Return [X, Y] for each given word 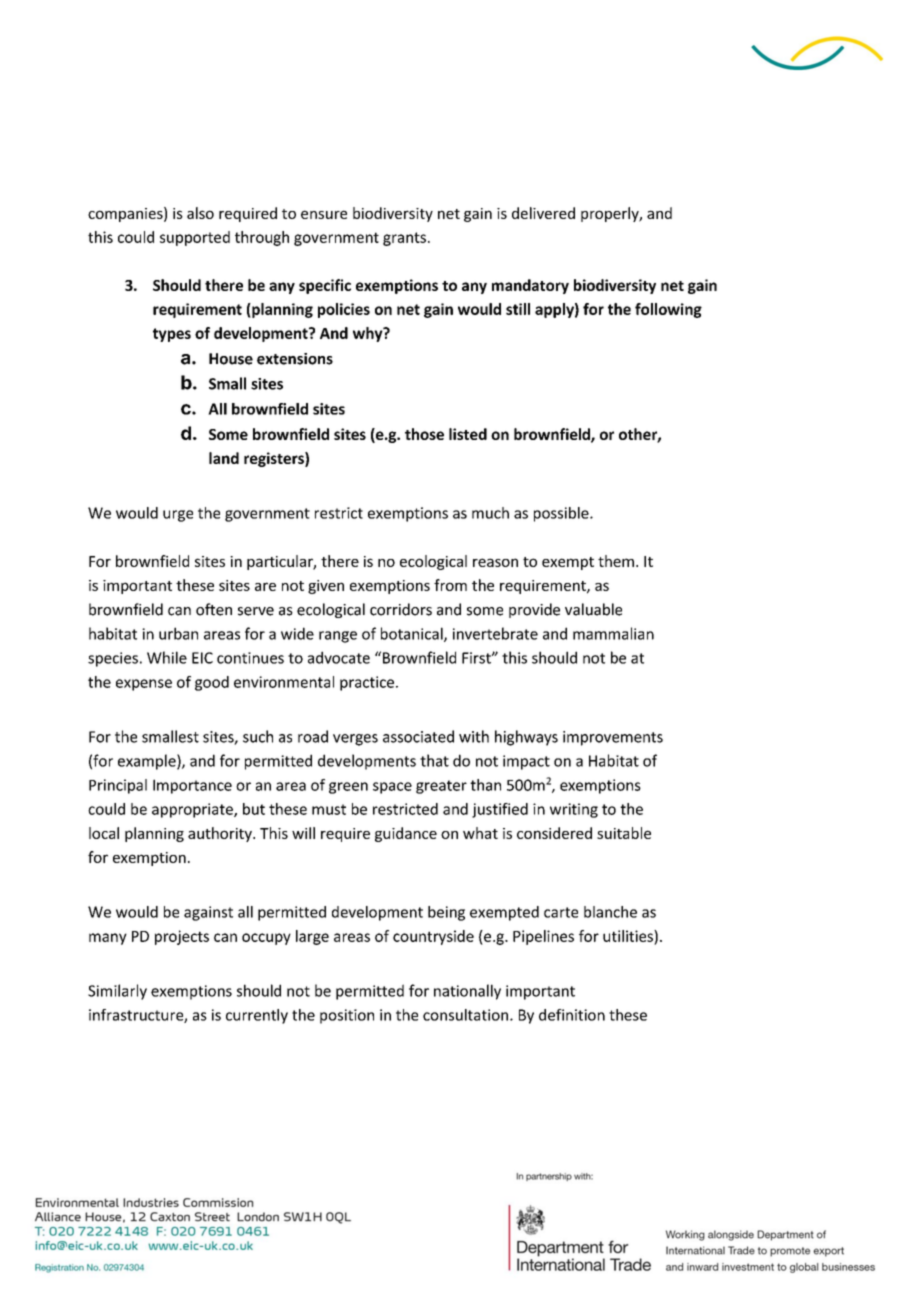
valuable [593, 609]
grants [404, 239]
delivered [543, 213]
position [347, 1016]
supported [195, 238]
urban [178, 633]
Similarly [117, 992]
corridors [401, 609]
